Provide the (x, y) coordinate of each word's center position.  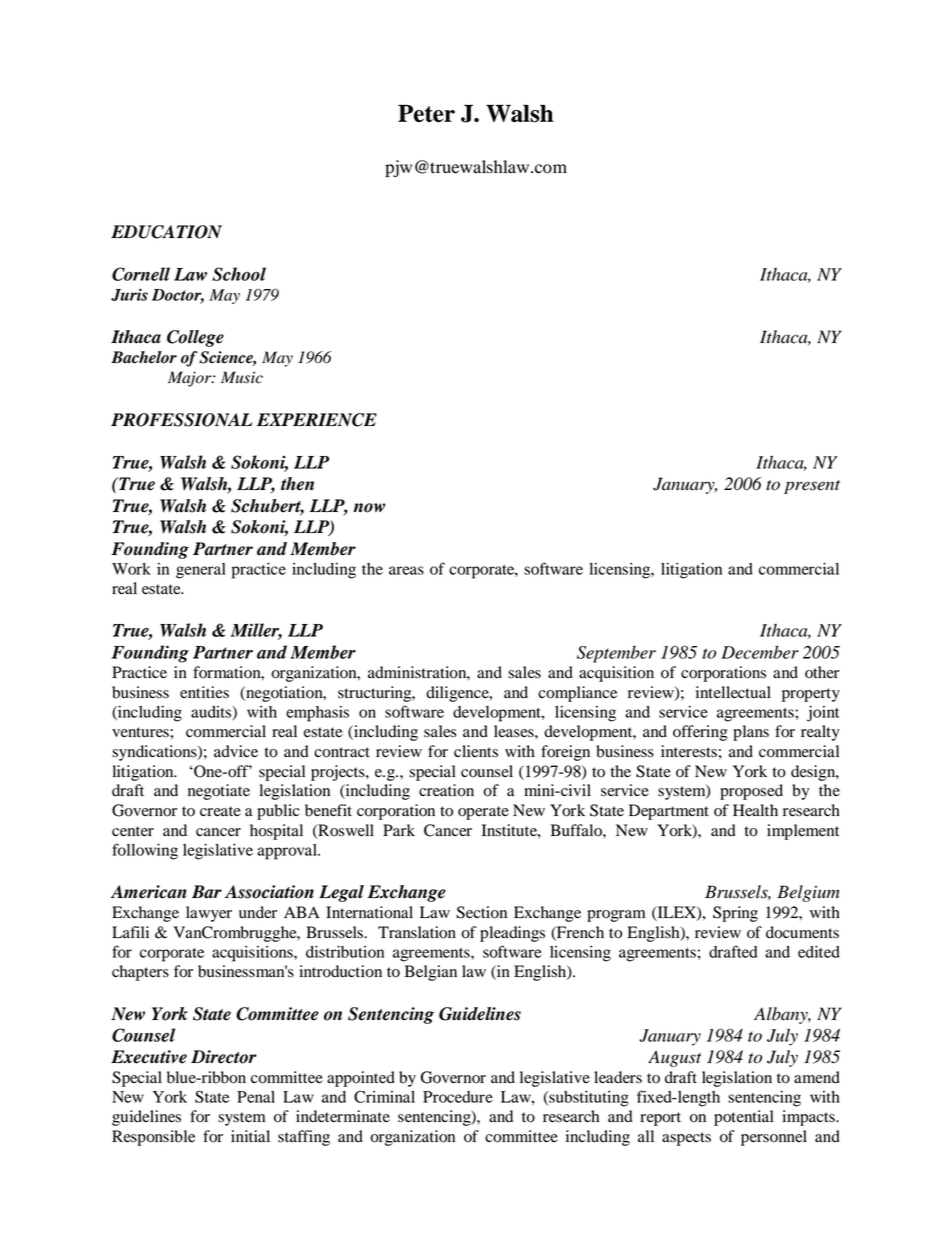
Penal (256, 1097)
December (760, 652)
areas (406, 570)
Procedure (458, 1097)
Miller (256, 631)
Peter (426, 113)
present (812, 487)
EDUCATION (166, 232)
